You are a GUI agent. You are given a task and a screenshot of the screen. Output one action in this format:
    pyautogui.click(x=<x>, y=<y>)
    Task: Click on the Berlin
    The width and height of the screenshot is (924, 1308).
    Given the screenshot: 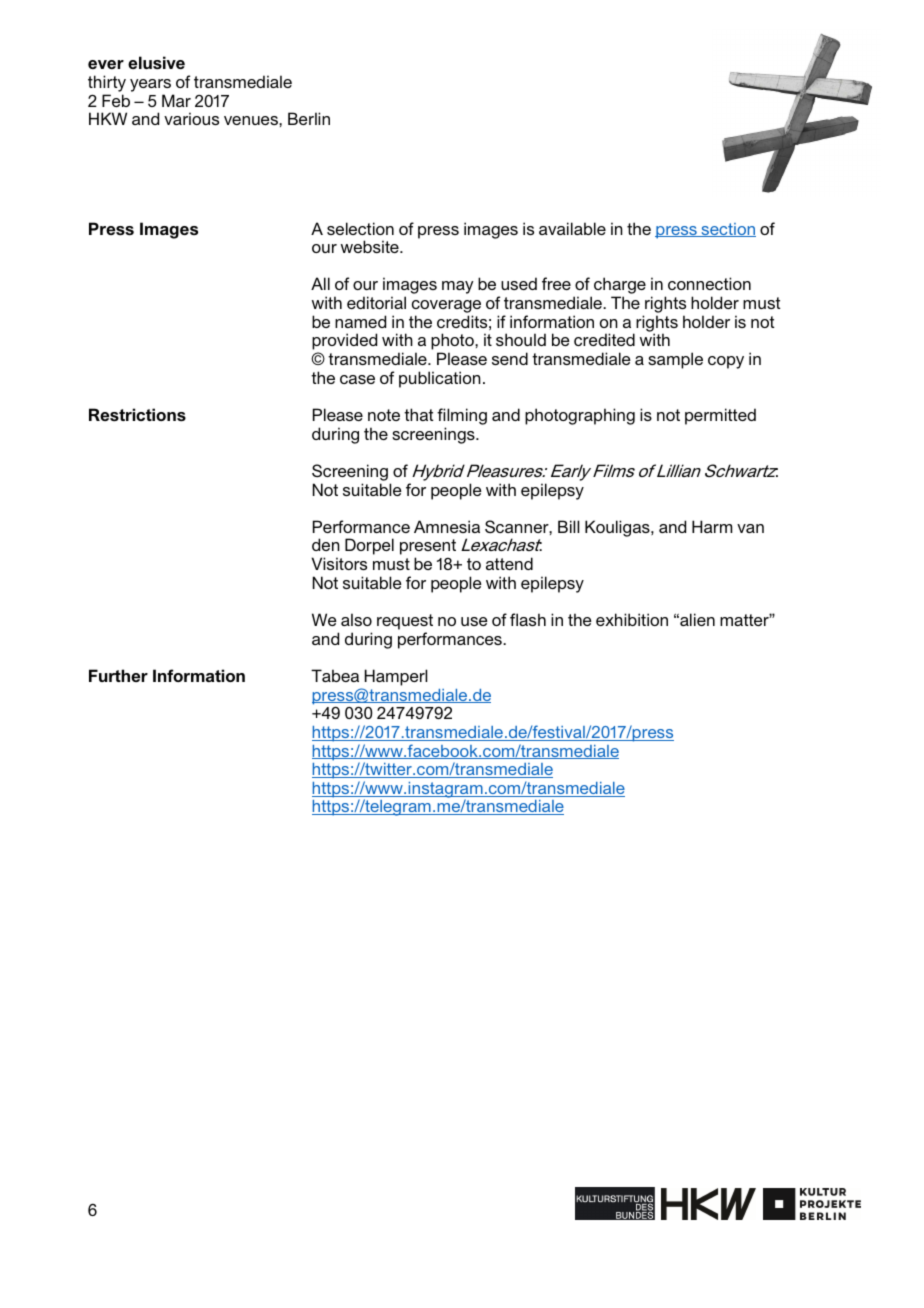 What is the action you would take?
    pyautogui.click(x=309, y=118)
